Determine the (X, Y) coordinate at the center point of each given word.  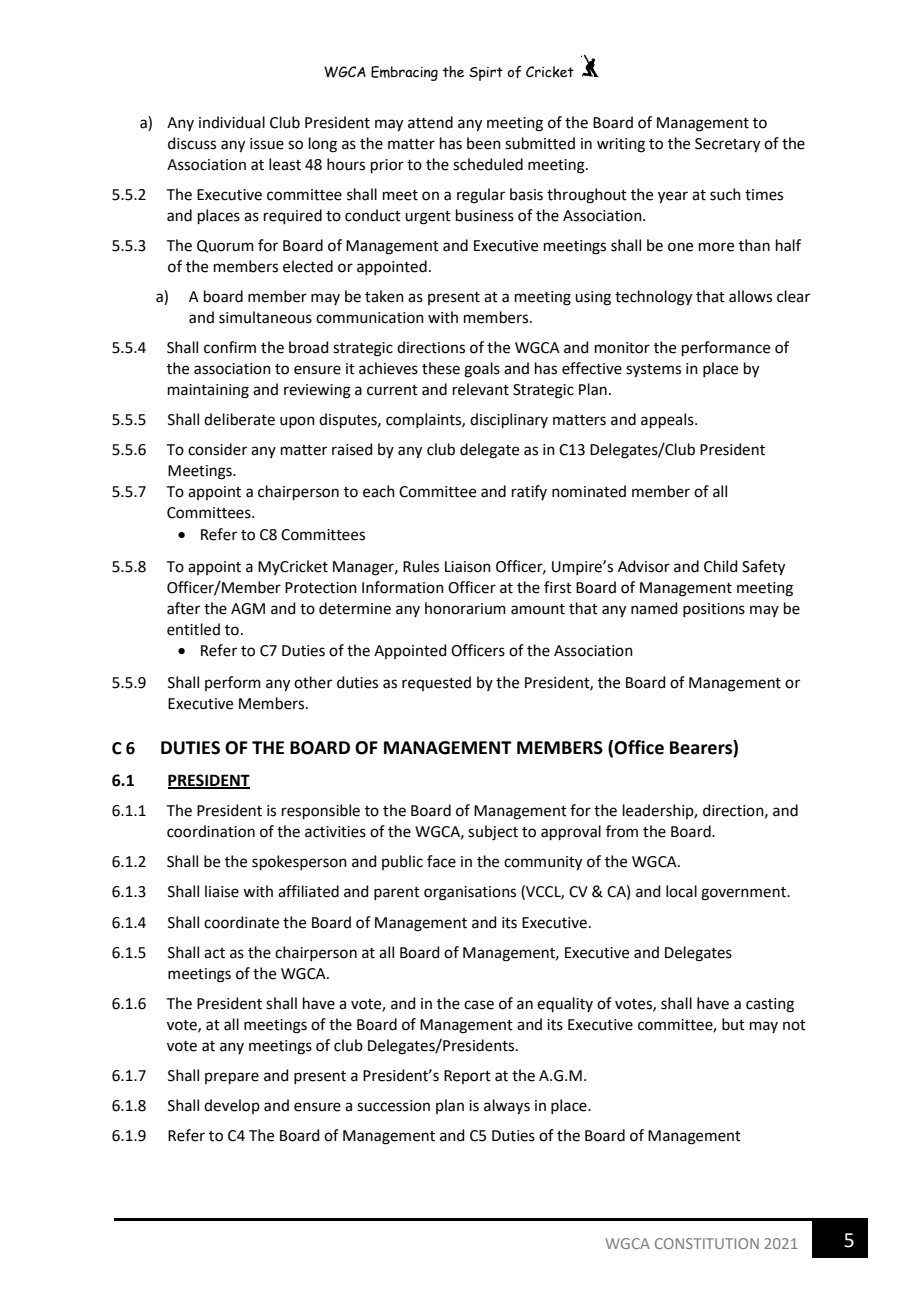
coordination (211, 831)
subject (493, 833)
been (484, 143)
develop (232, 1106)
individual (232, 122)
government (744, 894)
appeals (668, 420)
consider (217, 449)
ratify (529, 492)
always (507, 1107)
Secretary (727, 145)
